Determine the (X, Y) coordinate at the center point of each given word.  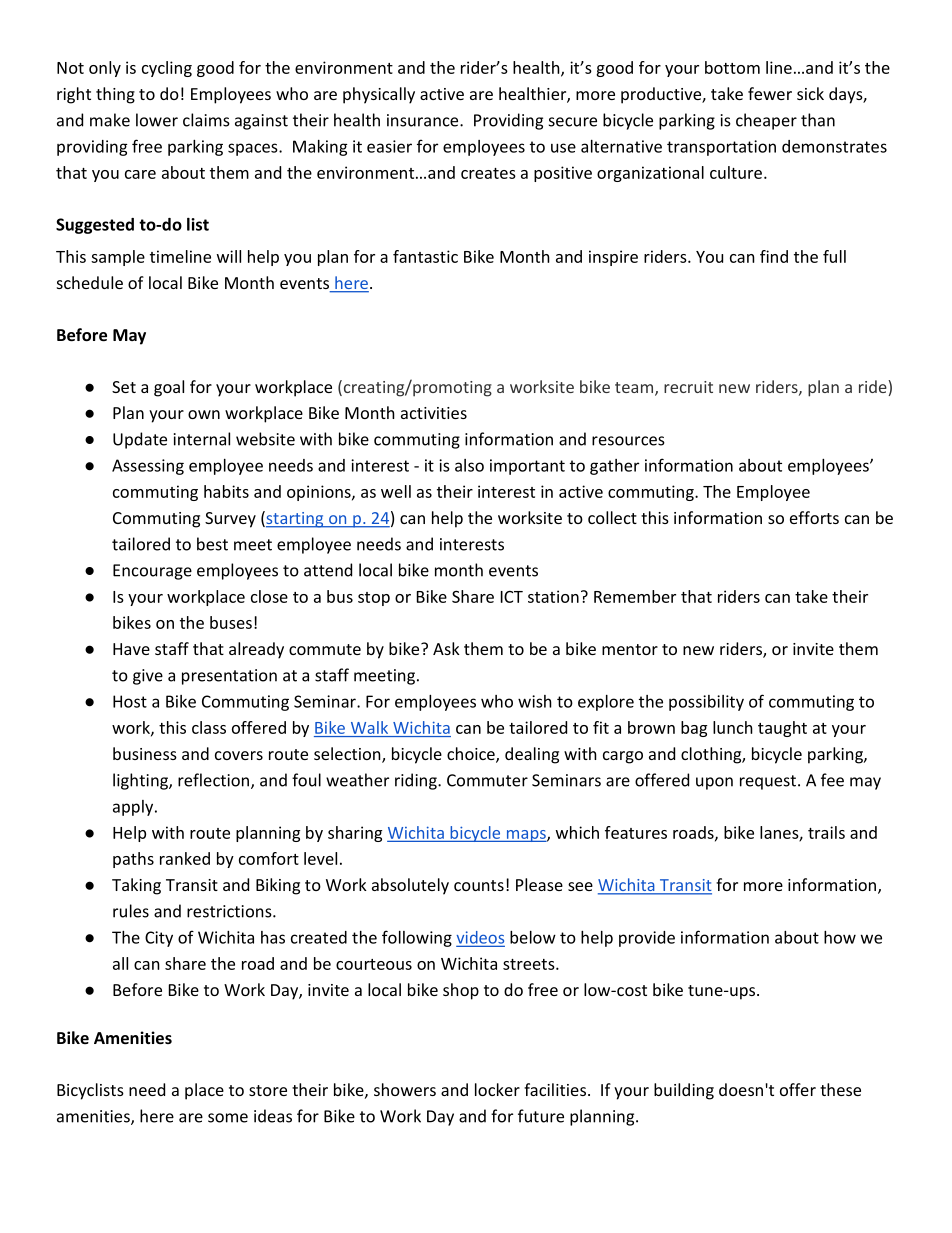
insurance (424, 120)
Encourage (152, 572)
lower (157, 120)
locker (497, 1089)
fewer (770, 93)
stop (374, 599)
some (228, 1118)
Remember (635, 596)
